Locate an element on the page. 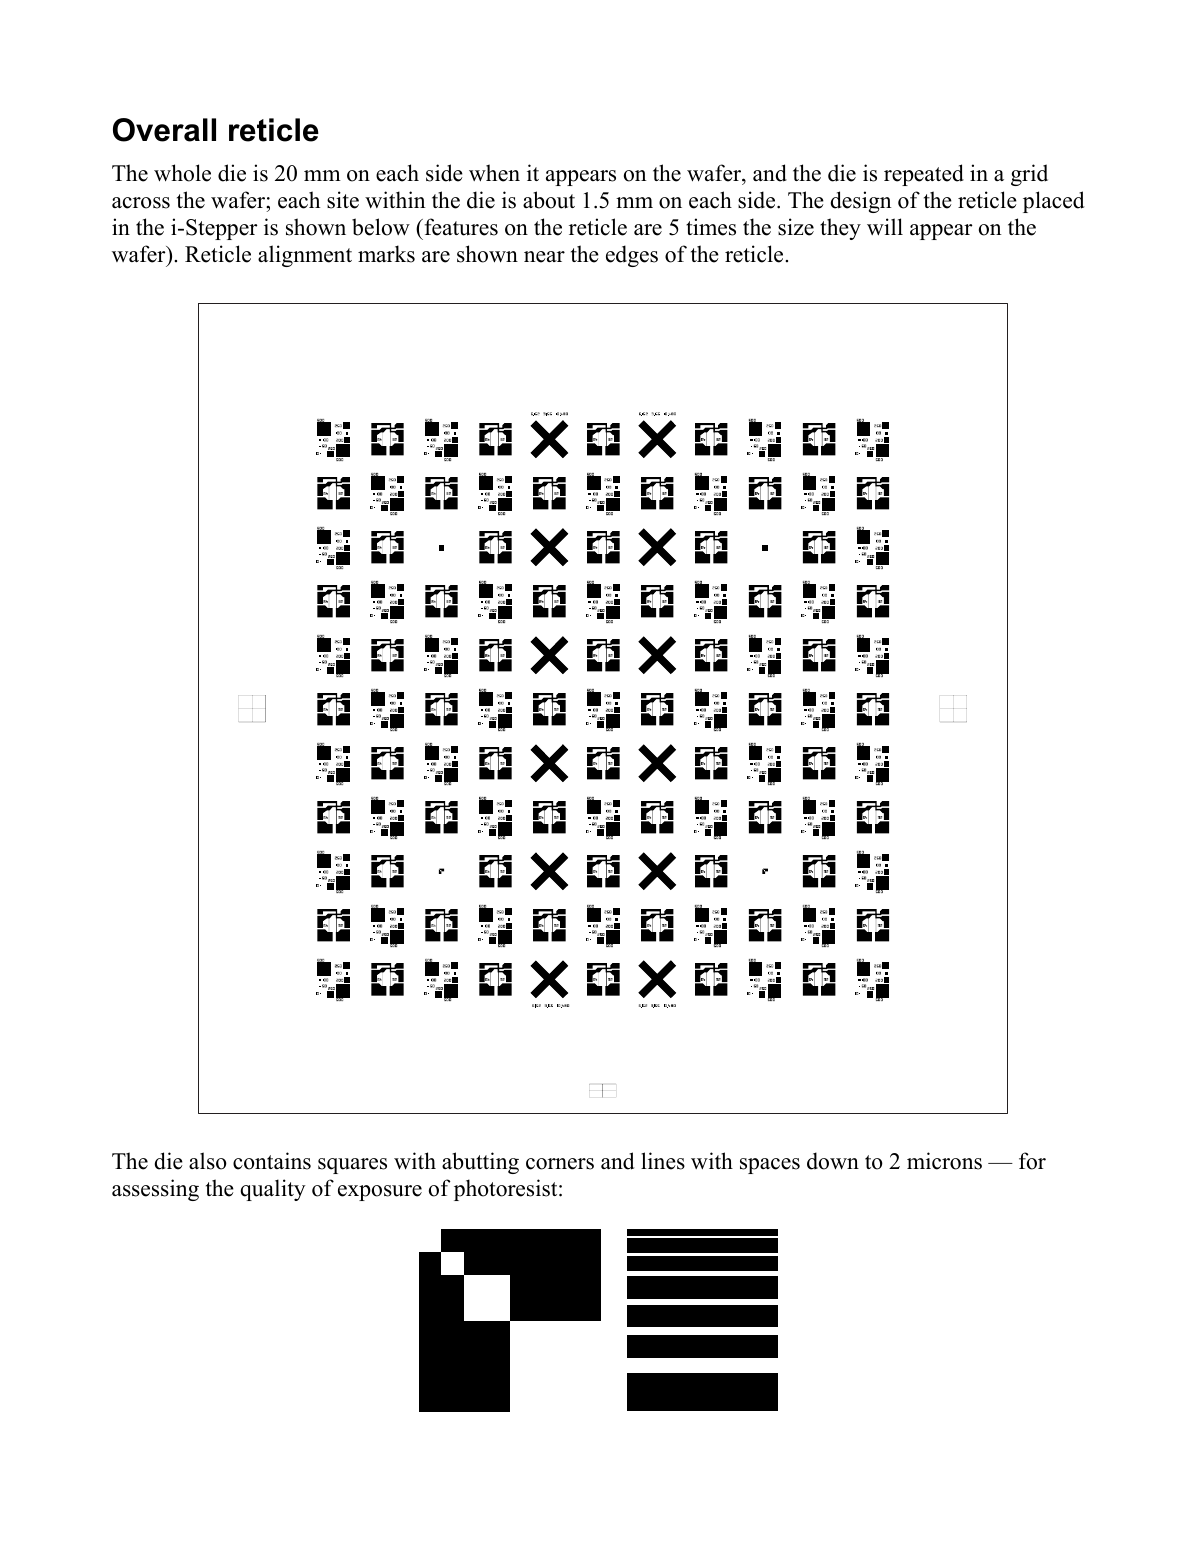 The image size is (1204, 1559). also is located at coordinates (208, 1161).
